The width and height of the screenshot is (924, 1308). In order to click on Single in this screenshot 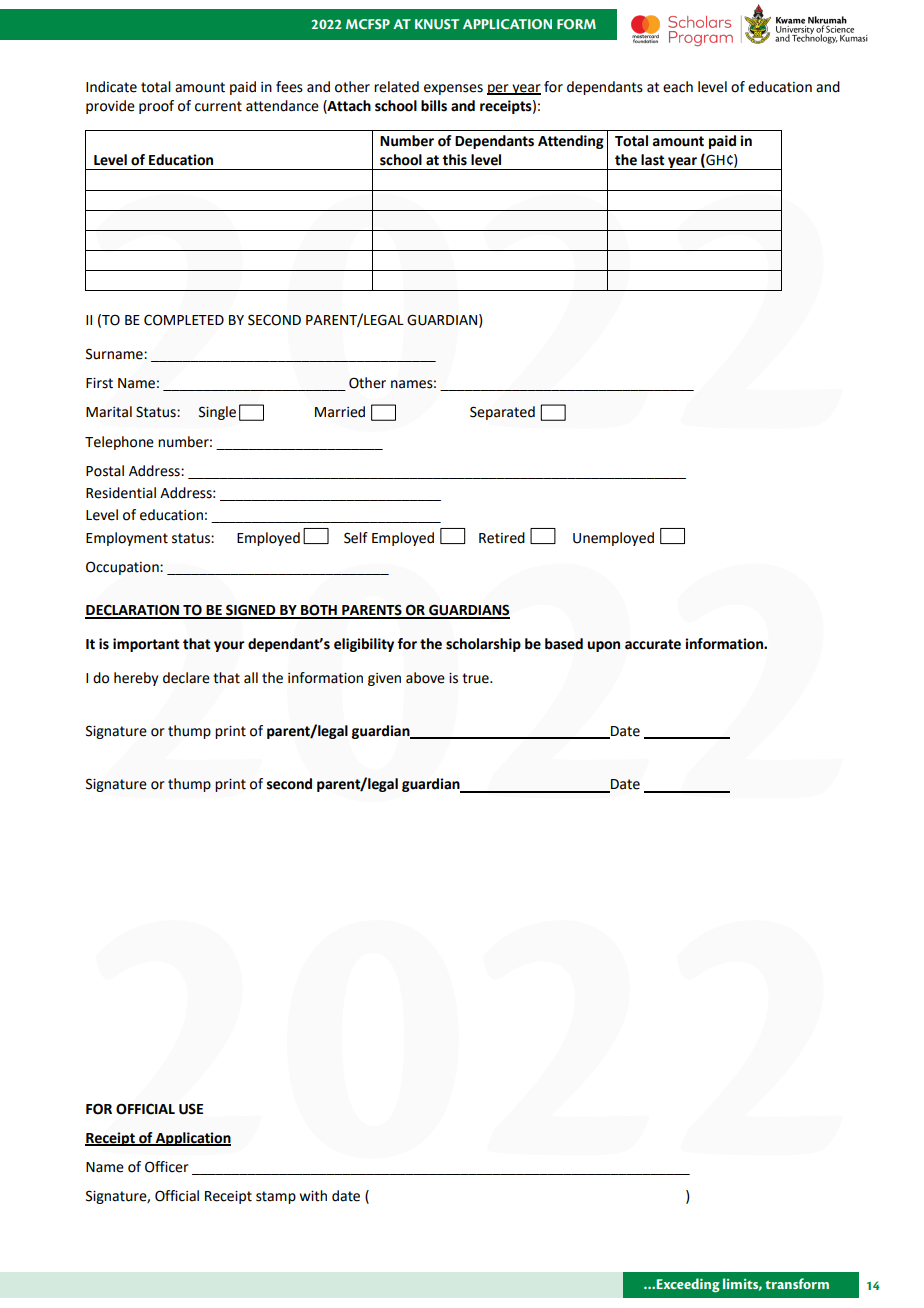, I will do `click(217, 413)`.
